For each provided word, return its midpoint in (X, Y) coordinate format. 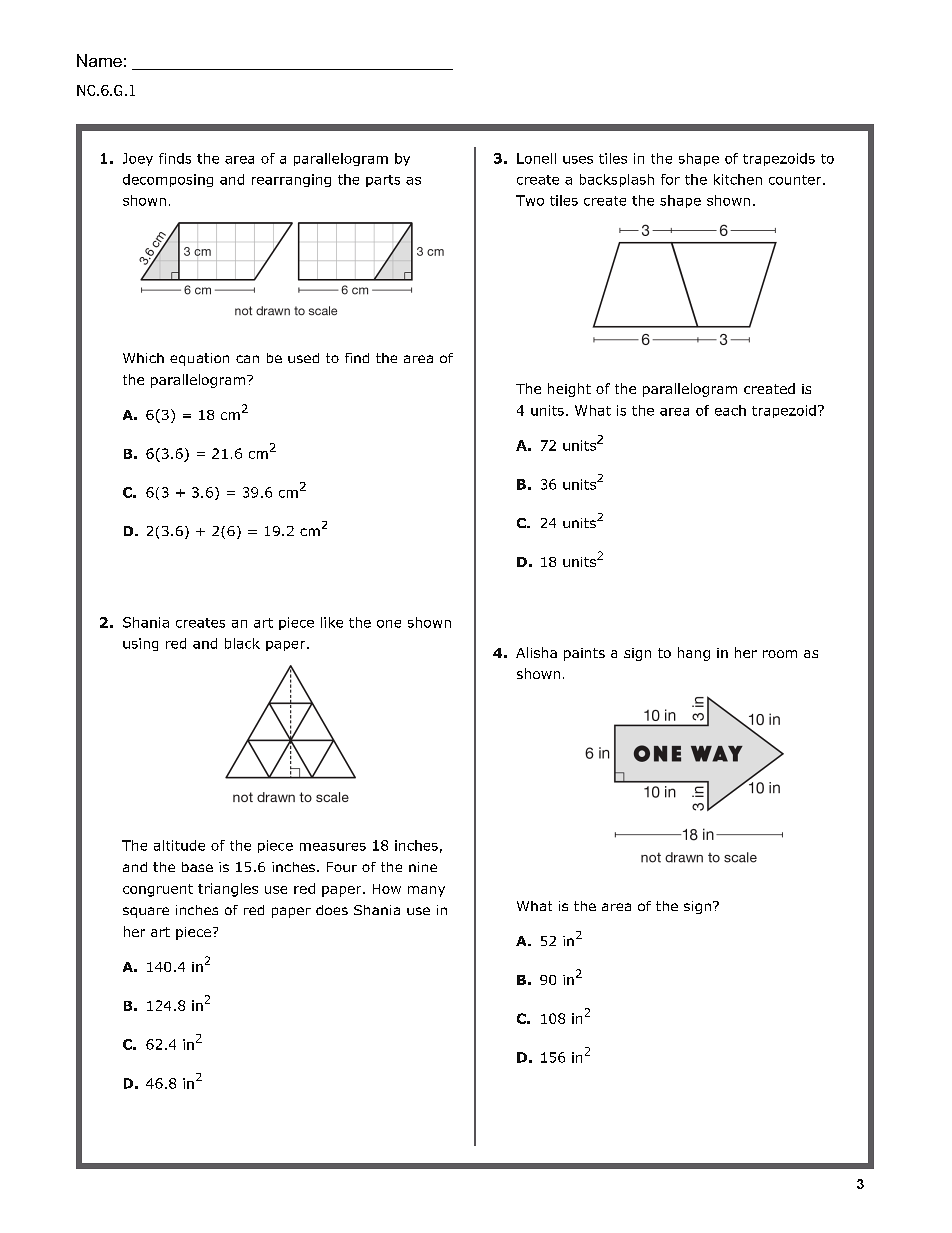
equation (199, 359)
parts (383, 181)
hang (694, 654)
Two (530, 200)
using (140, 644)
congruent (158, 890)
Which (143, 358)
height (569, 390)
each (730, 410)
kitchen (738, 179)
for (670, 179)
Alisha (536, 652)
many (426, 891)
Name (99, 60)
